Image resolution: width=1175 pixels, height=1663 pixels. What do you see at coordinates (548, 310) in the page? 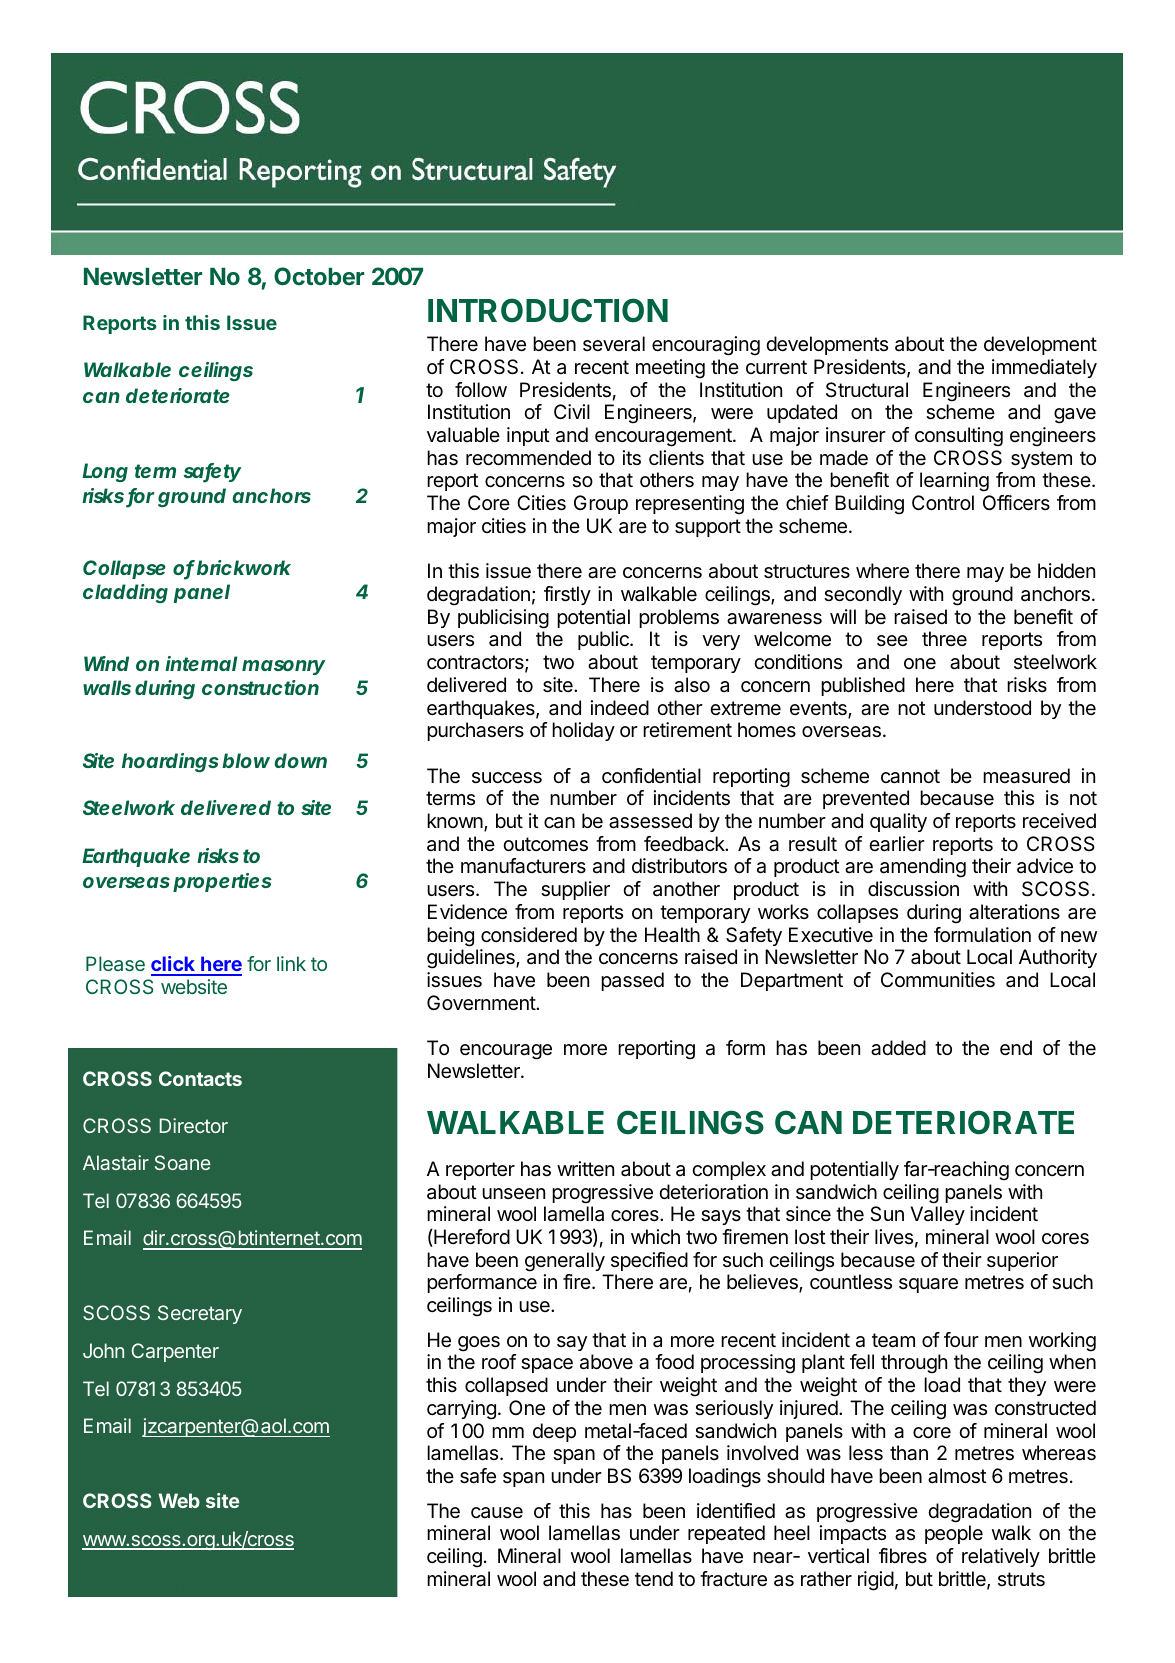
I see `INTRODUCTION` at bounding box center [548, 310].
